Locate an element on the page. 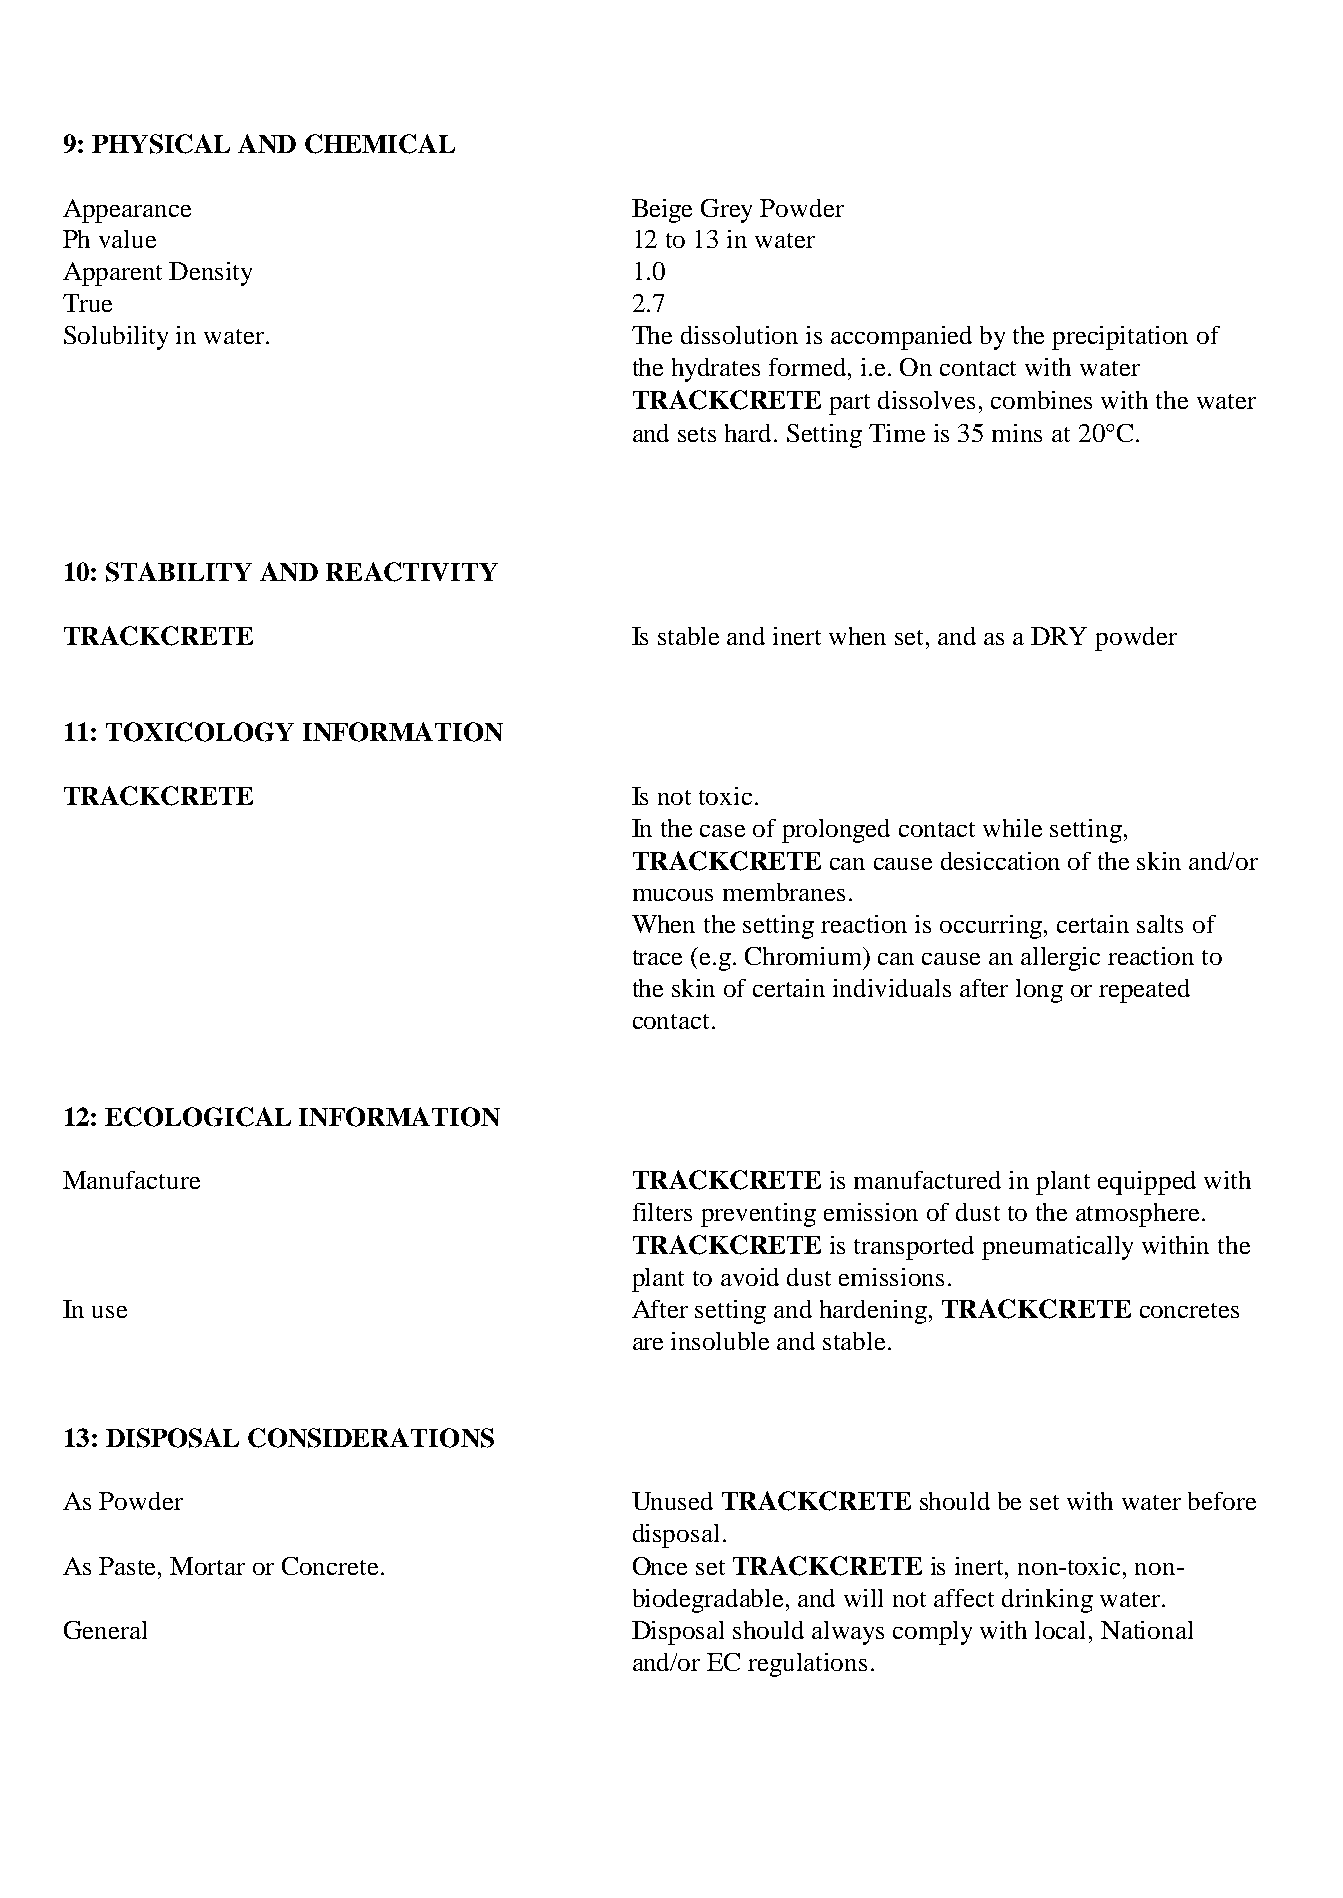 This document has width=1343, height=1898. sets is located at coordinates (697, 434).
